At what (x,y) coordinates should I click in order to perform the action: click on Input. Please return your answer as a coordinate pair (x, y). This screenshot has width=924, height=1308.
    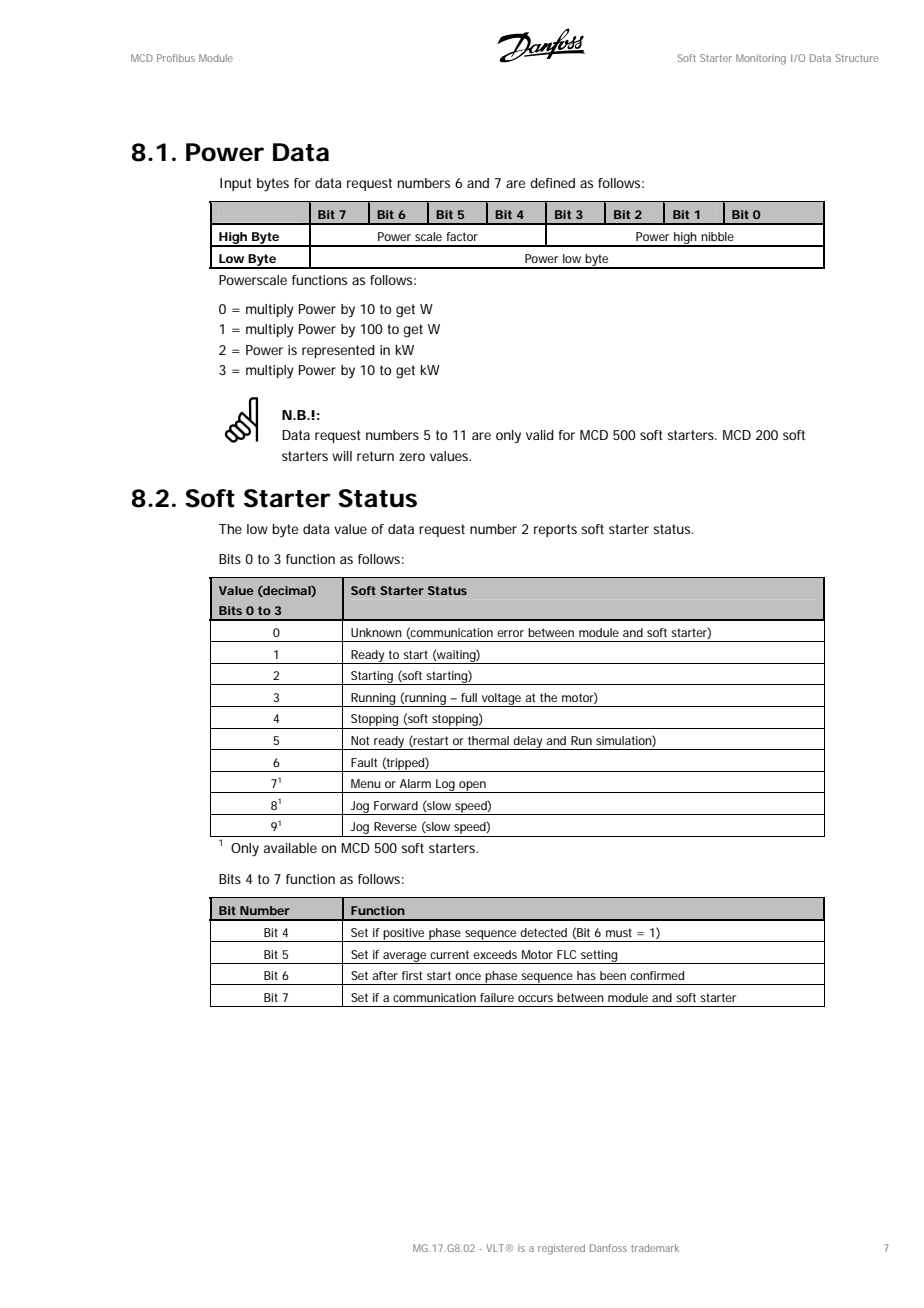
    Looking at the image, I should click on (236, 184).
